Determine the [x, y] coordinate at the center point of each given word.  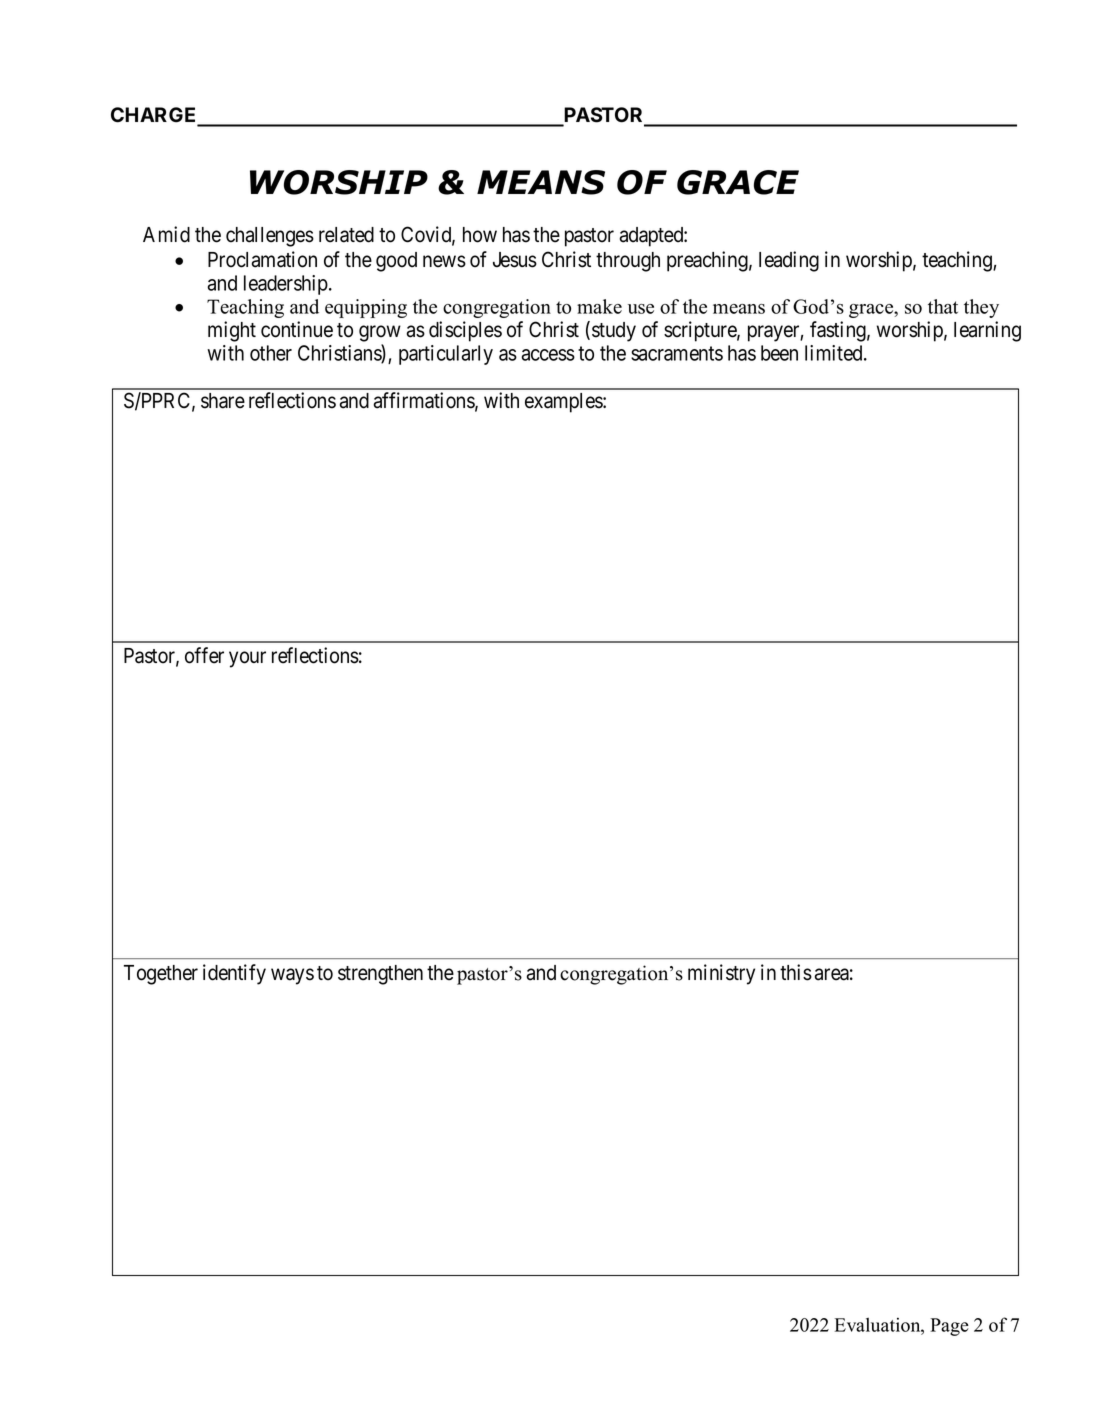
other [271, 353]
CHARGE [155, 116]
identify [234, 974]
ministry [721, 974]
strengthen [380, 975]
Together [161, 975]
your [247, 659]
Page [949, 1327]
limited [835, 353]
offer [204, 655]
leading [789, 261]
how [480, 235]
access [548, 355]
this [796, 972]
